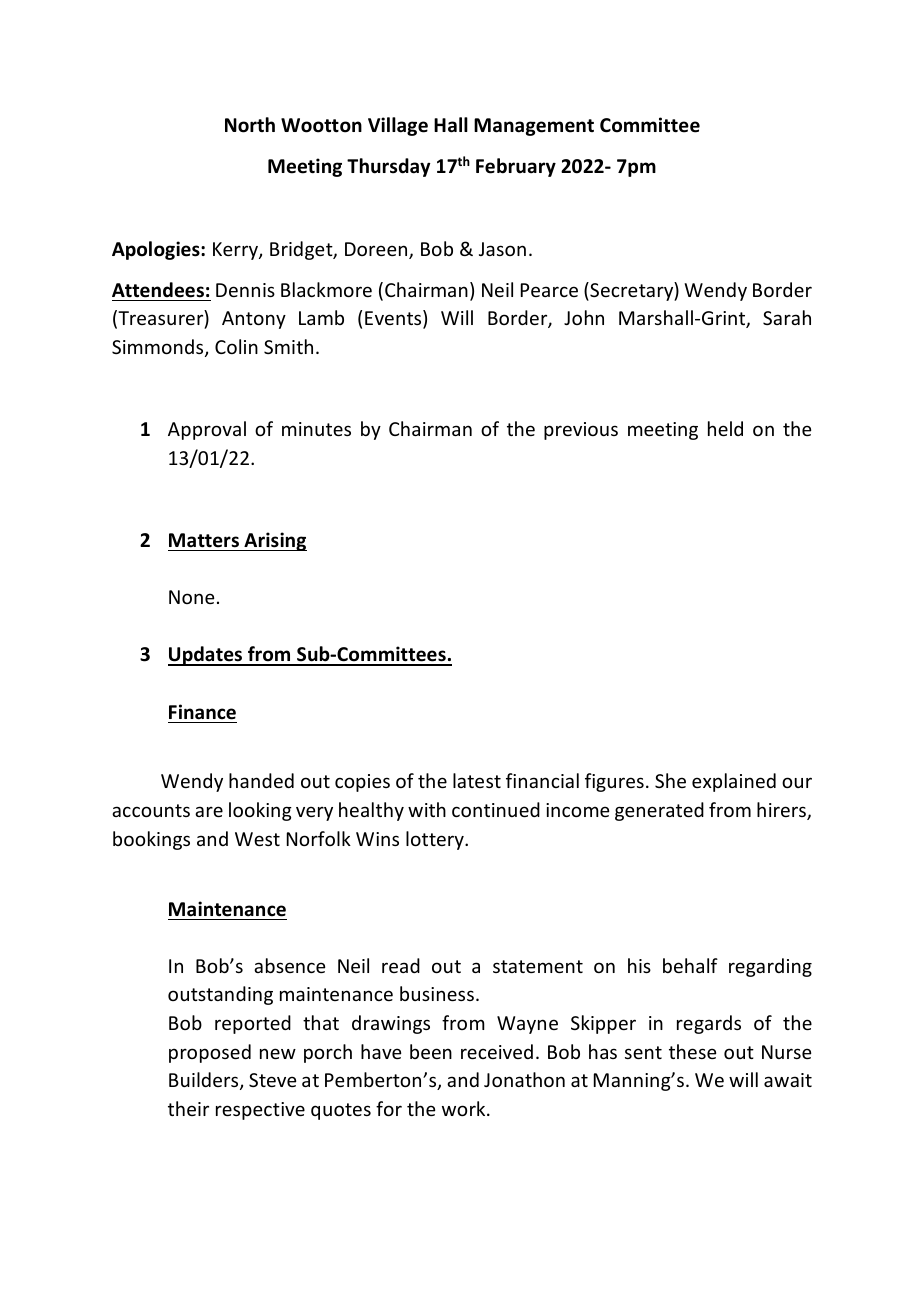 This screenshot has width=924, height=1308. I want to click on Approval, so click(207, 430).
